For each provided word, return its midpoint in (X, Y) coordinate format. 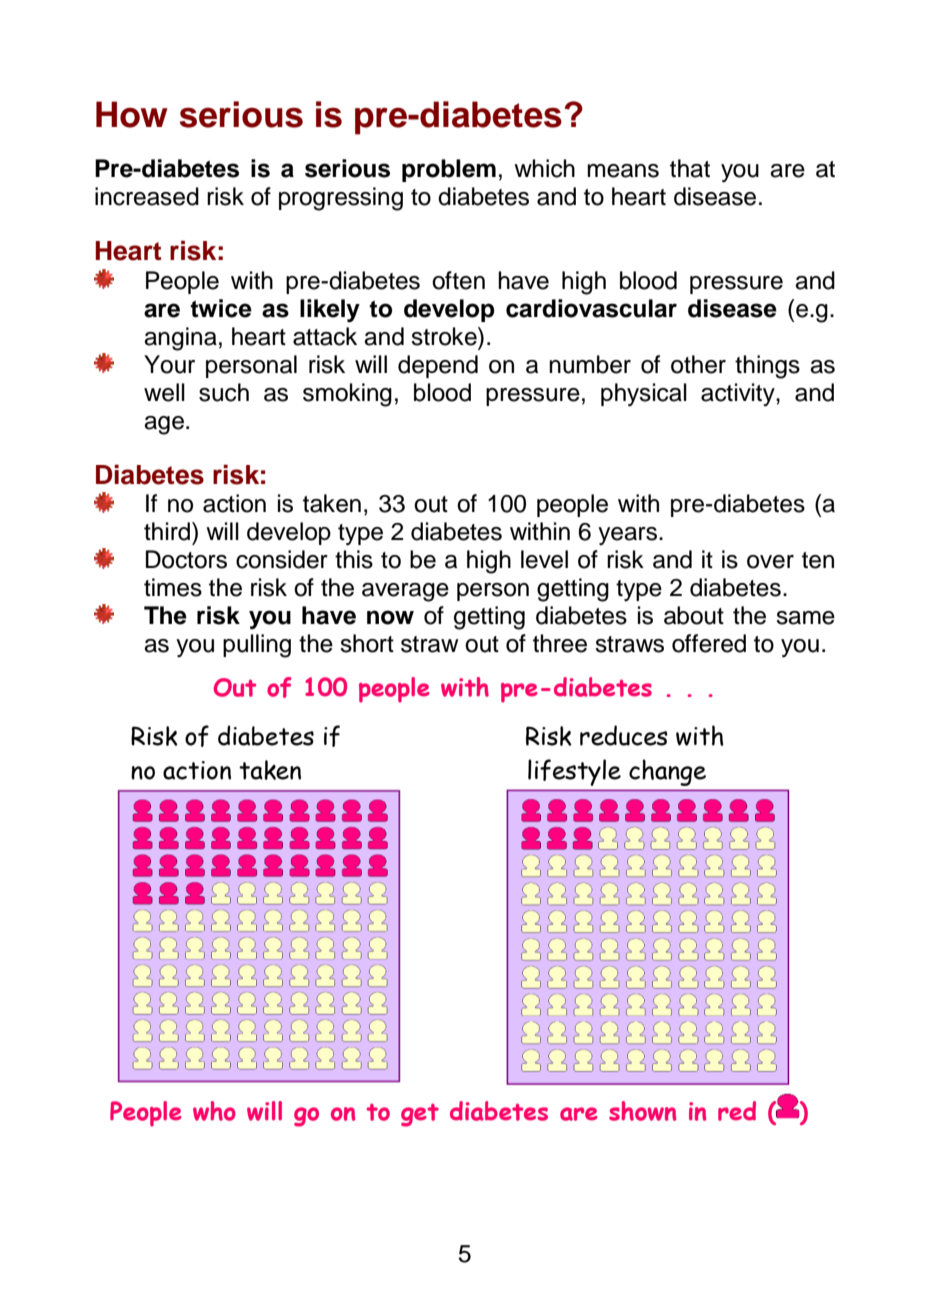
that (690, 168)
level (544, 559)
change (667, 773)
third (168, 531)
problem (449, 170)
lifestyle (574, 772)
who (214, 1111)
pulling (257, 646)
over (770, 562)
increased (147, 196)
